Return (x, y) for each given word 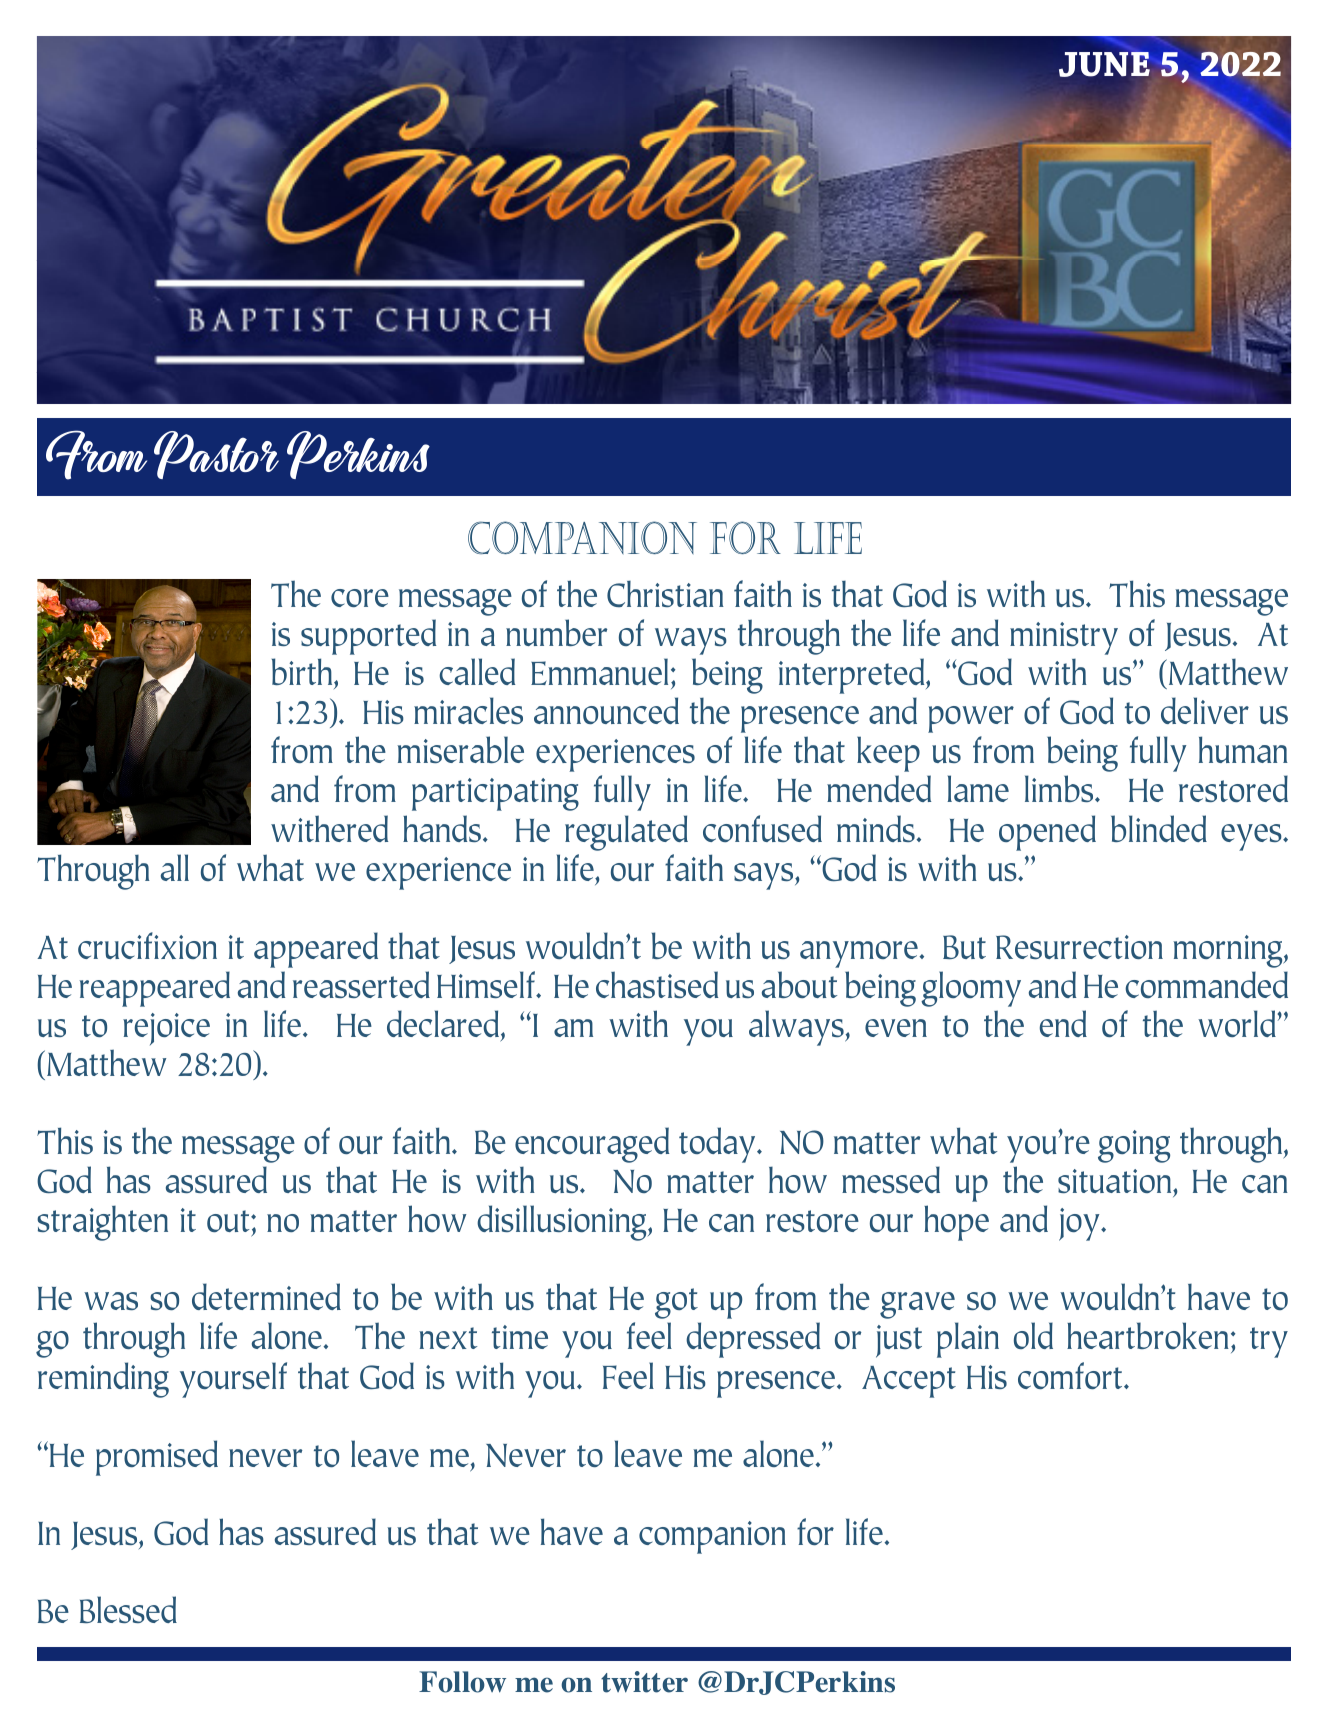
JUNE (1105, 63)
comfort (1071, 1375)
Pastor (216, 455)
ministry (1064, 638)
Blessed (128, 1609)
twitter (644, 1682)
